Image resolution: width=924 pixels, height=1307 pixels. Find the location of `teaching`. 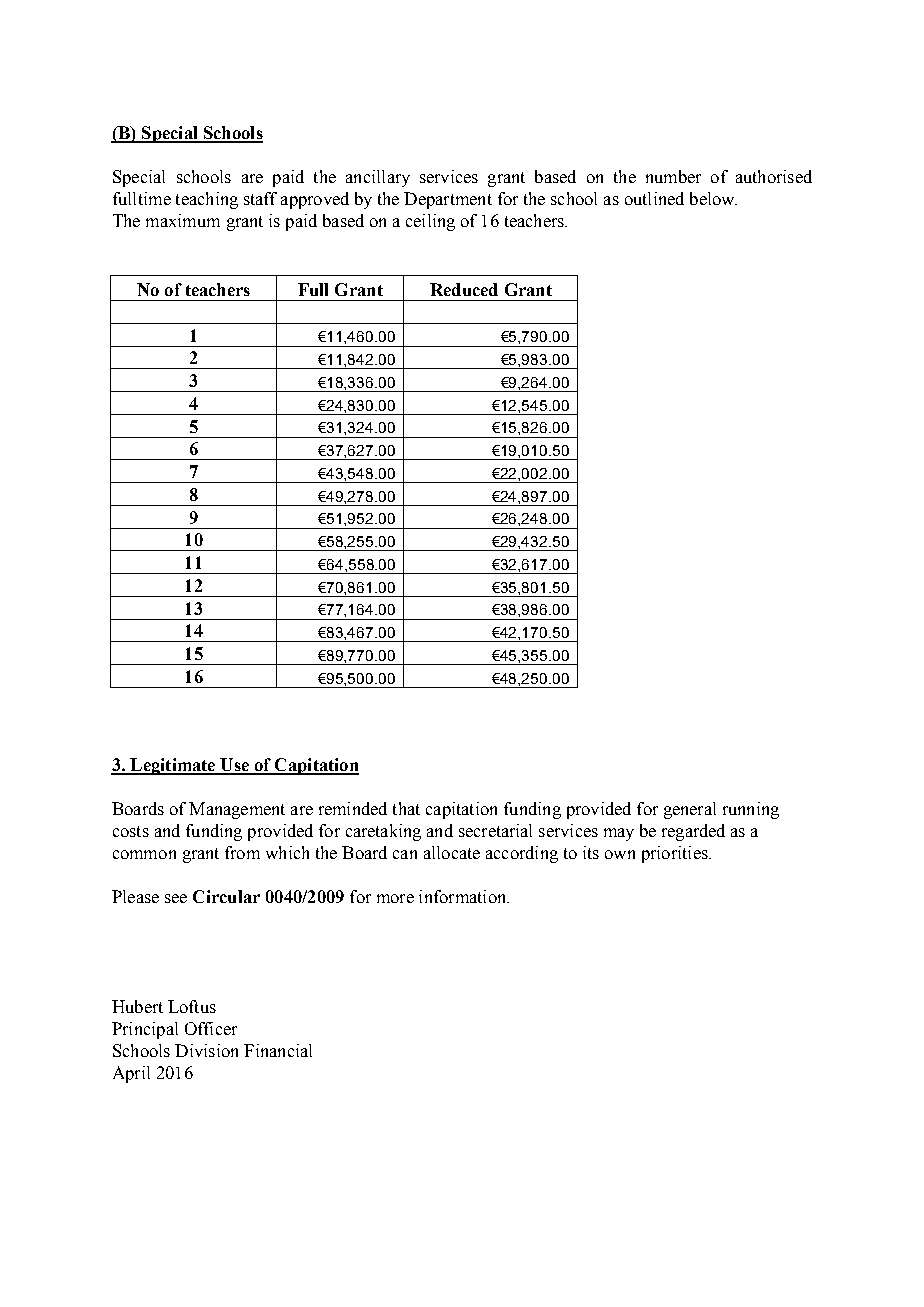

teaching is located at coordinates (207, 200).
